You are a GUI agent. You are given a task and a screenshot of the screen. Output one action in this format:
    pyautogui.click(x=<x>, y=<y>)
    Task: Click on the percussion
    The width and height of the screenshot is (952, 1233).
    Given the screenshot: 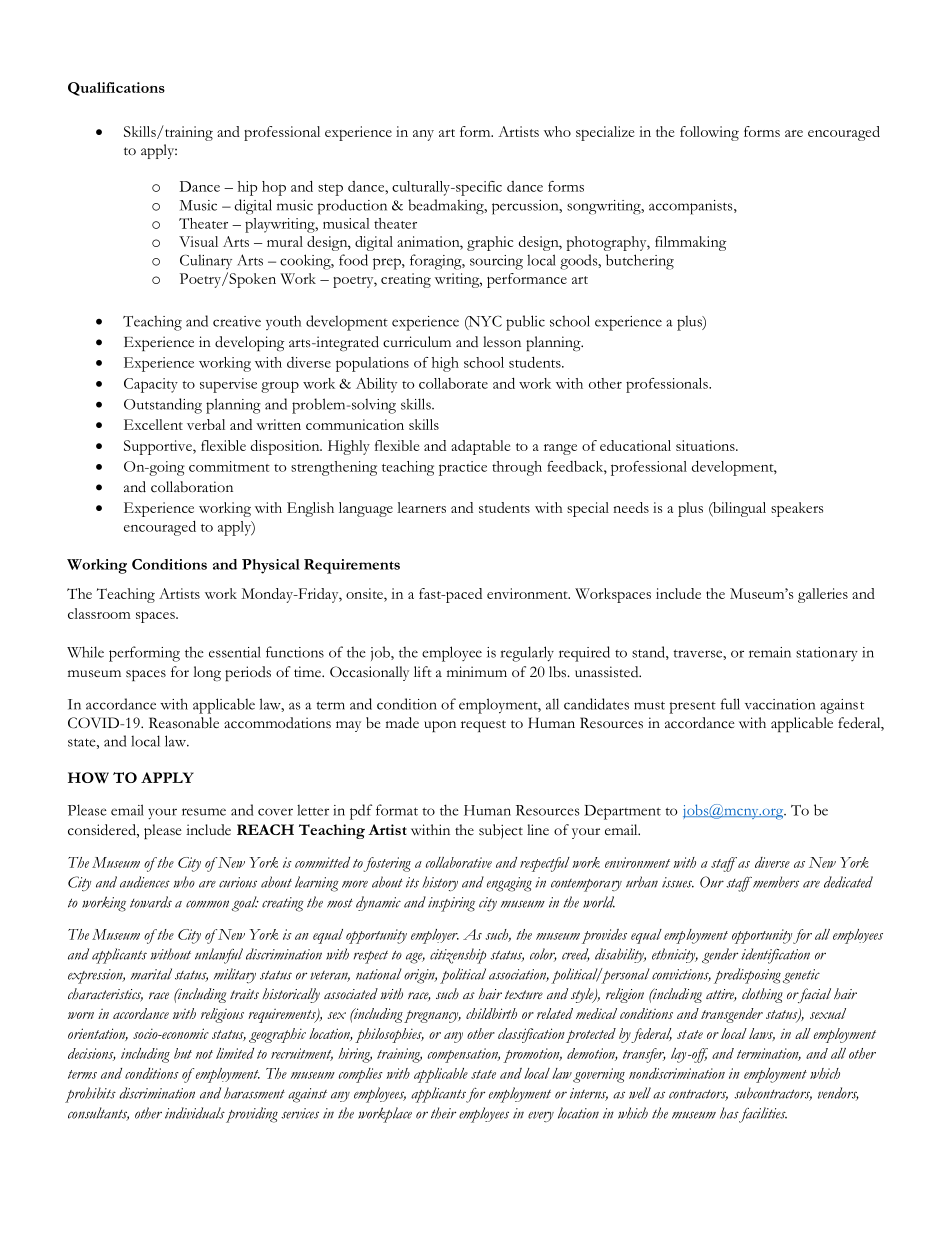 What is the action you would take?
    pyautogui.click(x=526, y=207)
